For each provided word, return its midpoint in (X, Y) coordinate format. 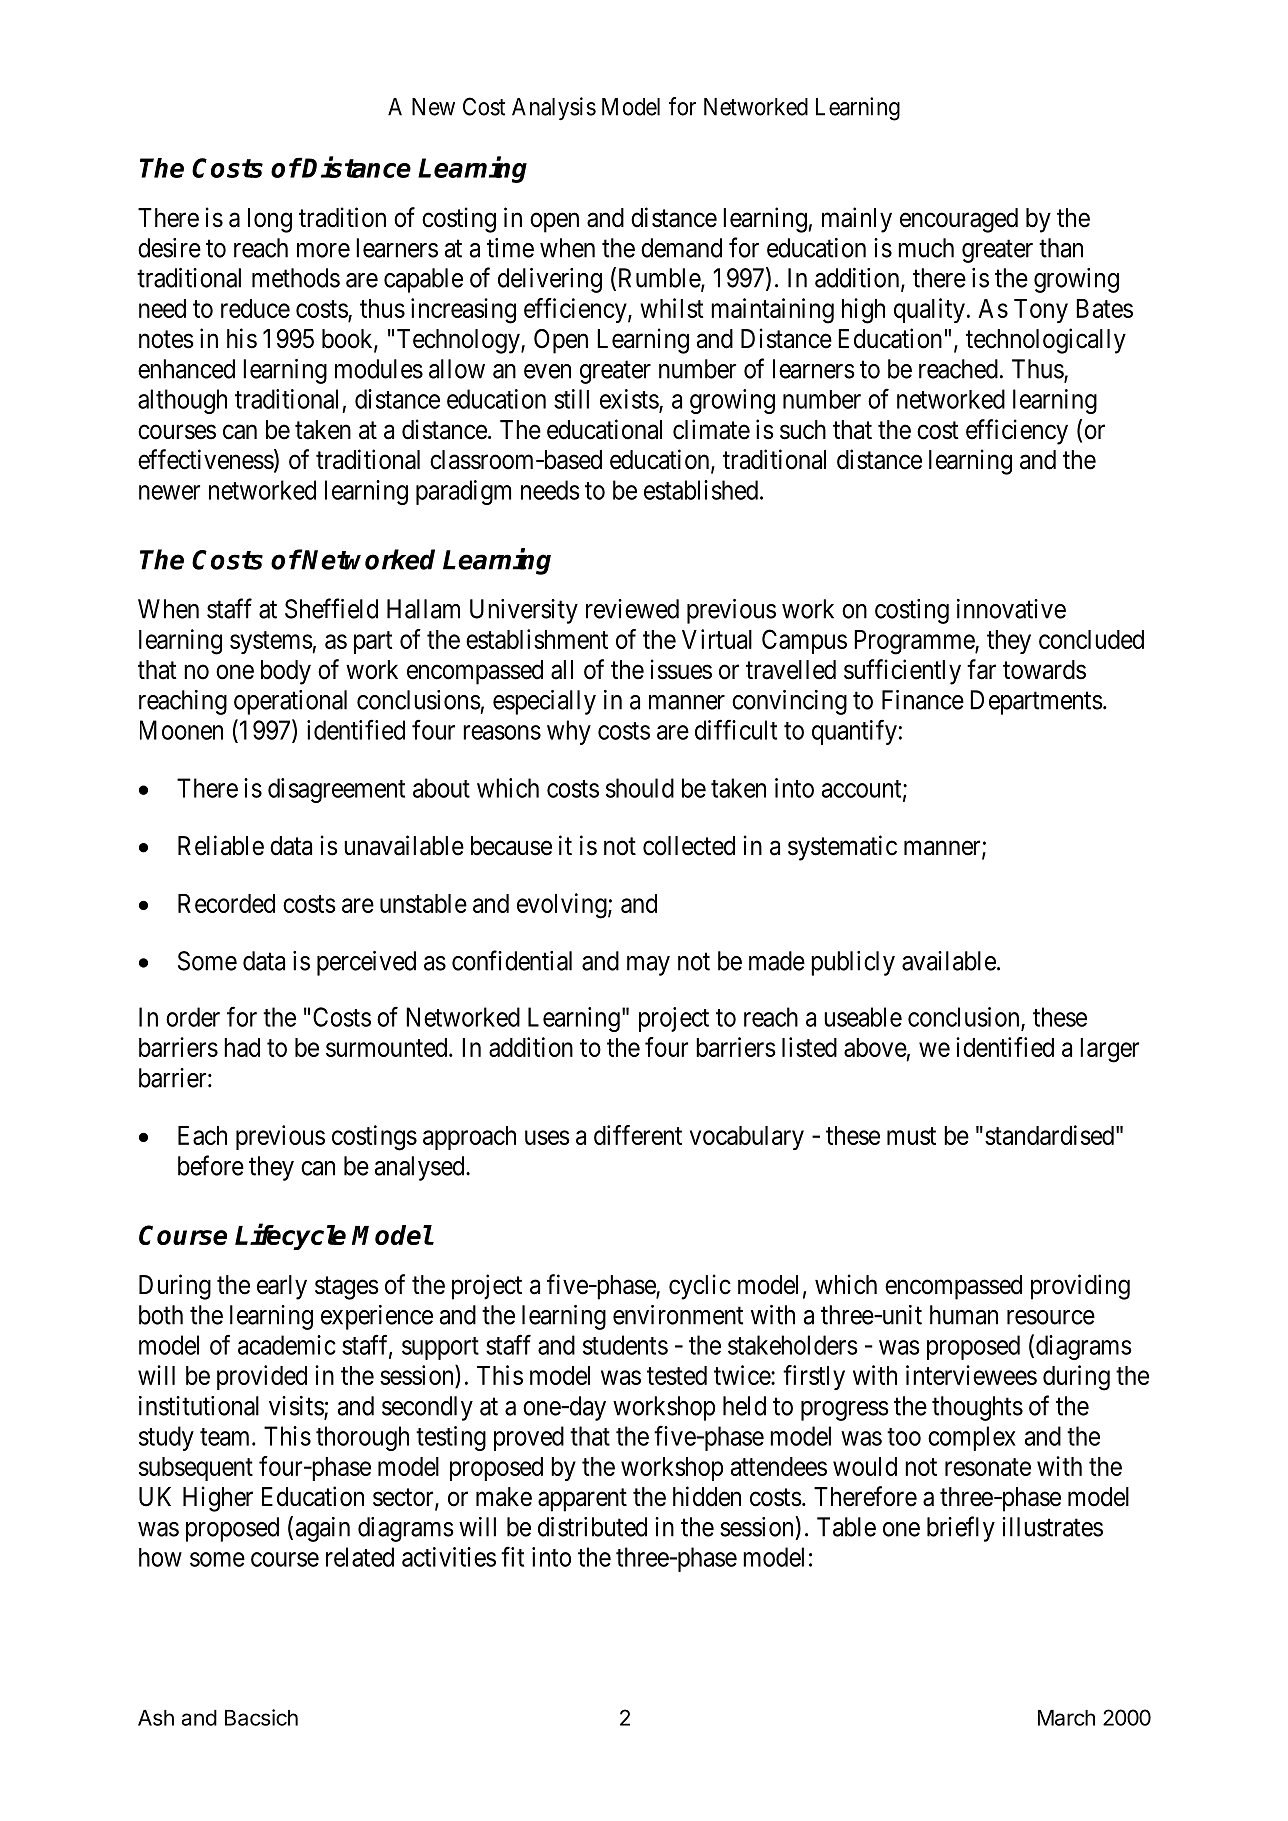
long (270, 220)
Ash (156, 1718)
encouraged (959, 220)
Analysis (554, 108)
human (964, 1315)
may (648, 966)
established (701, 490)
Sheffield (331, 608)
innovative (1011, 609)
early (282, 1287)
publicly (853, 963)
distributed (592, 1527)
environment (678, 1315)
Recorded (226, 903)
